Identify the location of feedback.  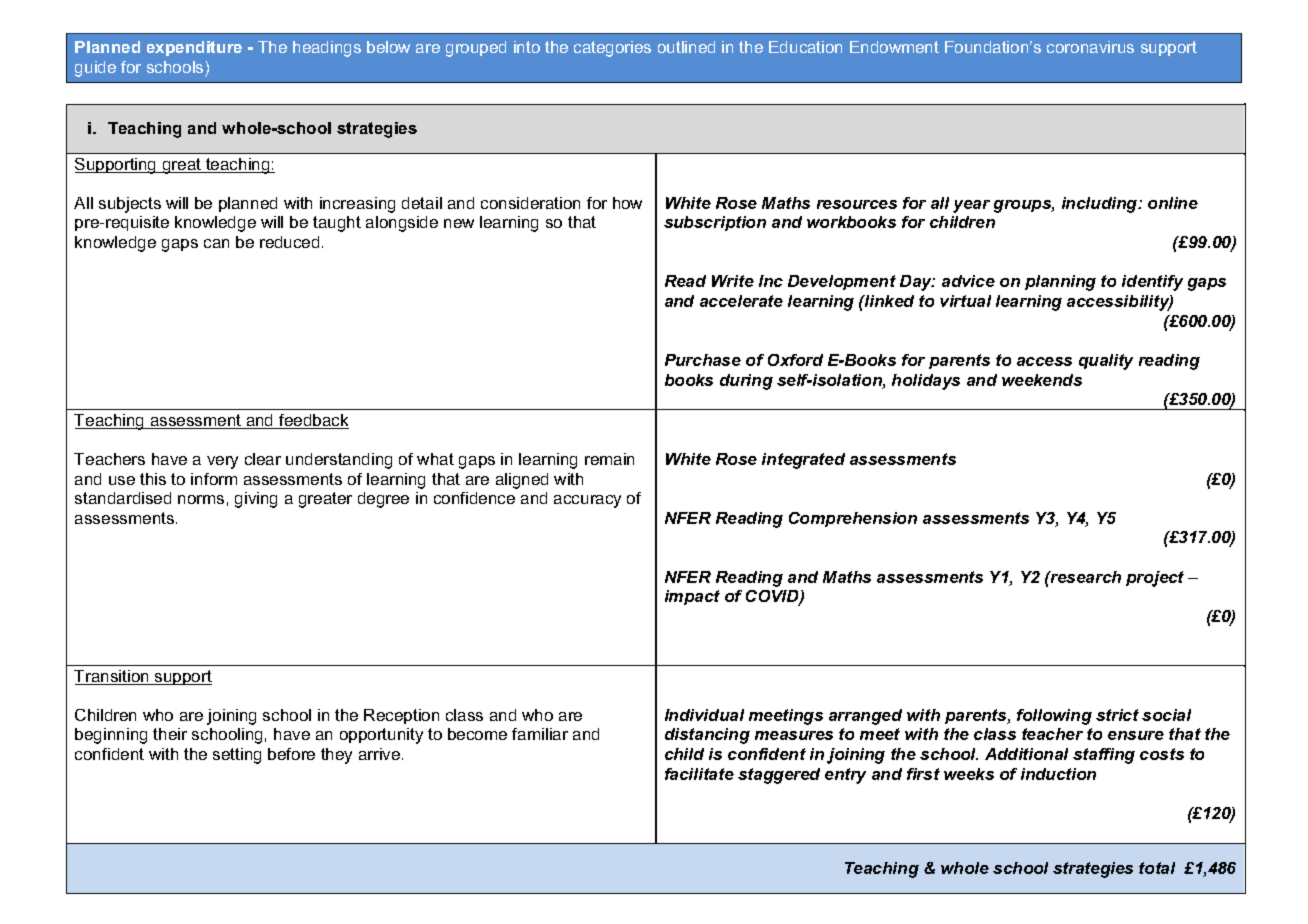
(313, 421).
